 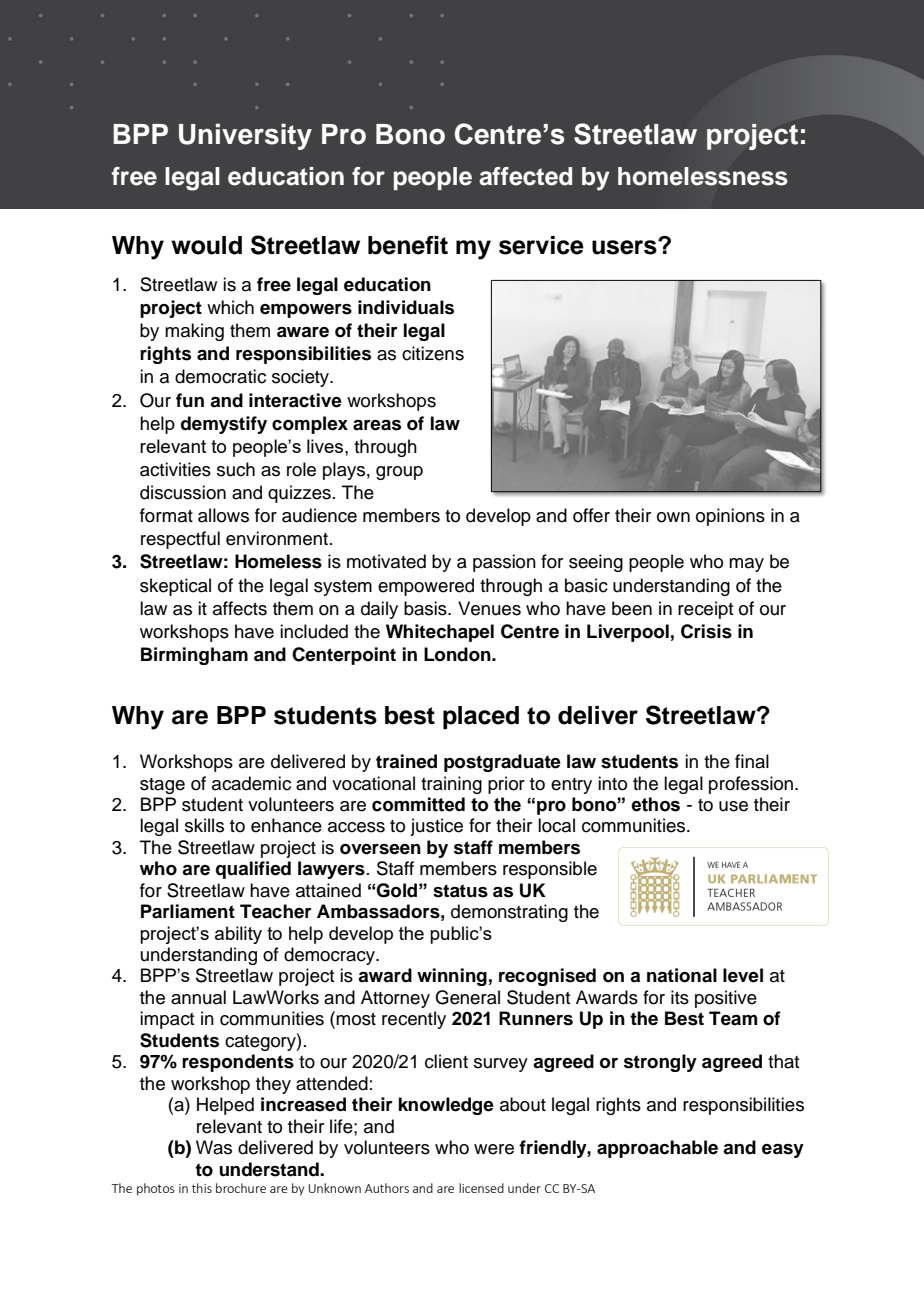 I want to click on Whitechapel, so click(x=440, y=633).
